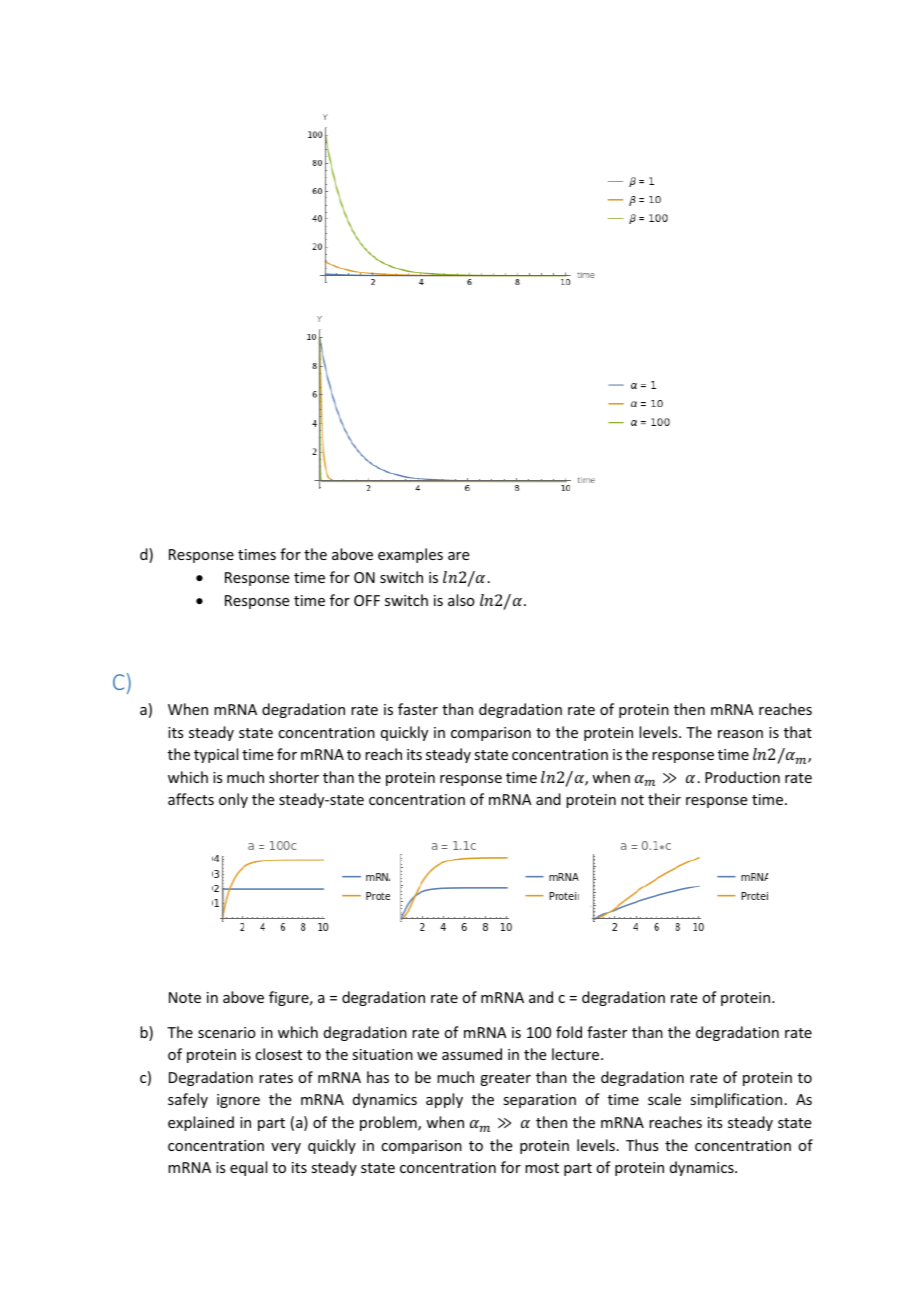 This image has height=1308, width=924. I want to click on OFF, so click(367, 600).
